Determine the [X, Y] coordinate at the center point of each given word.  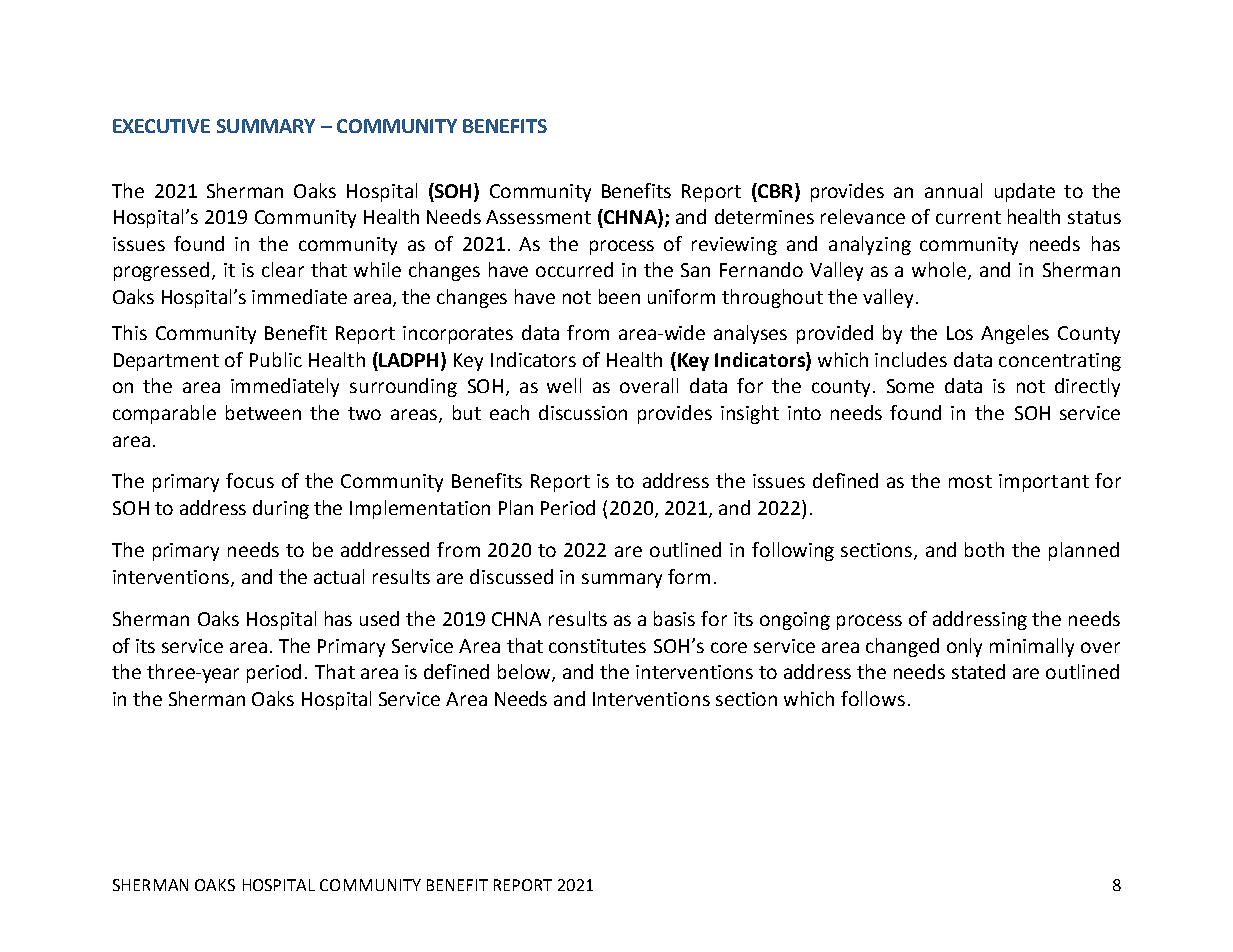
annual [953, 190]
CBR [774, 190]
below [525, 673]
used [379, 618]
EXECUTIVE [161, 126]
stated [978, 671]
